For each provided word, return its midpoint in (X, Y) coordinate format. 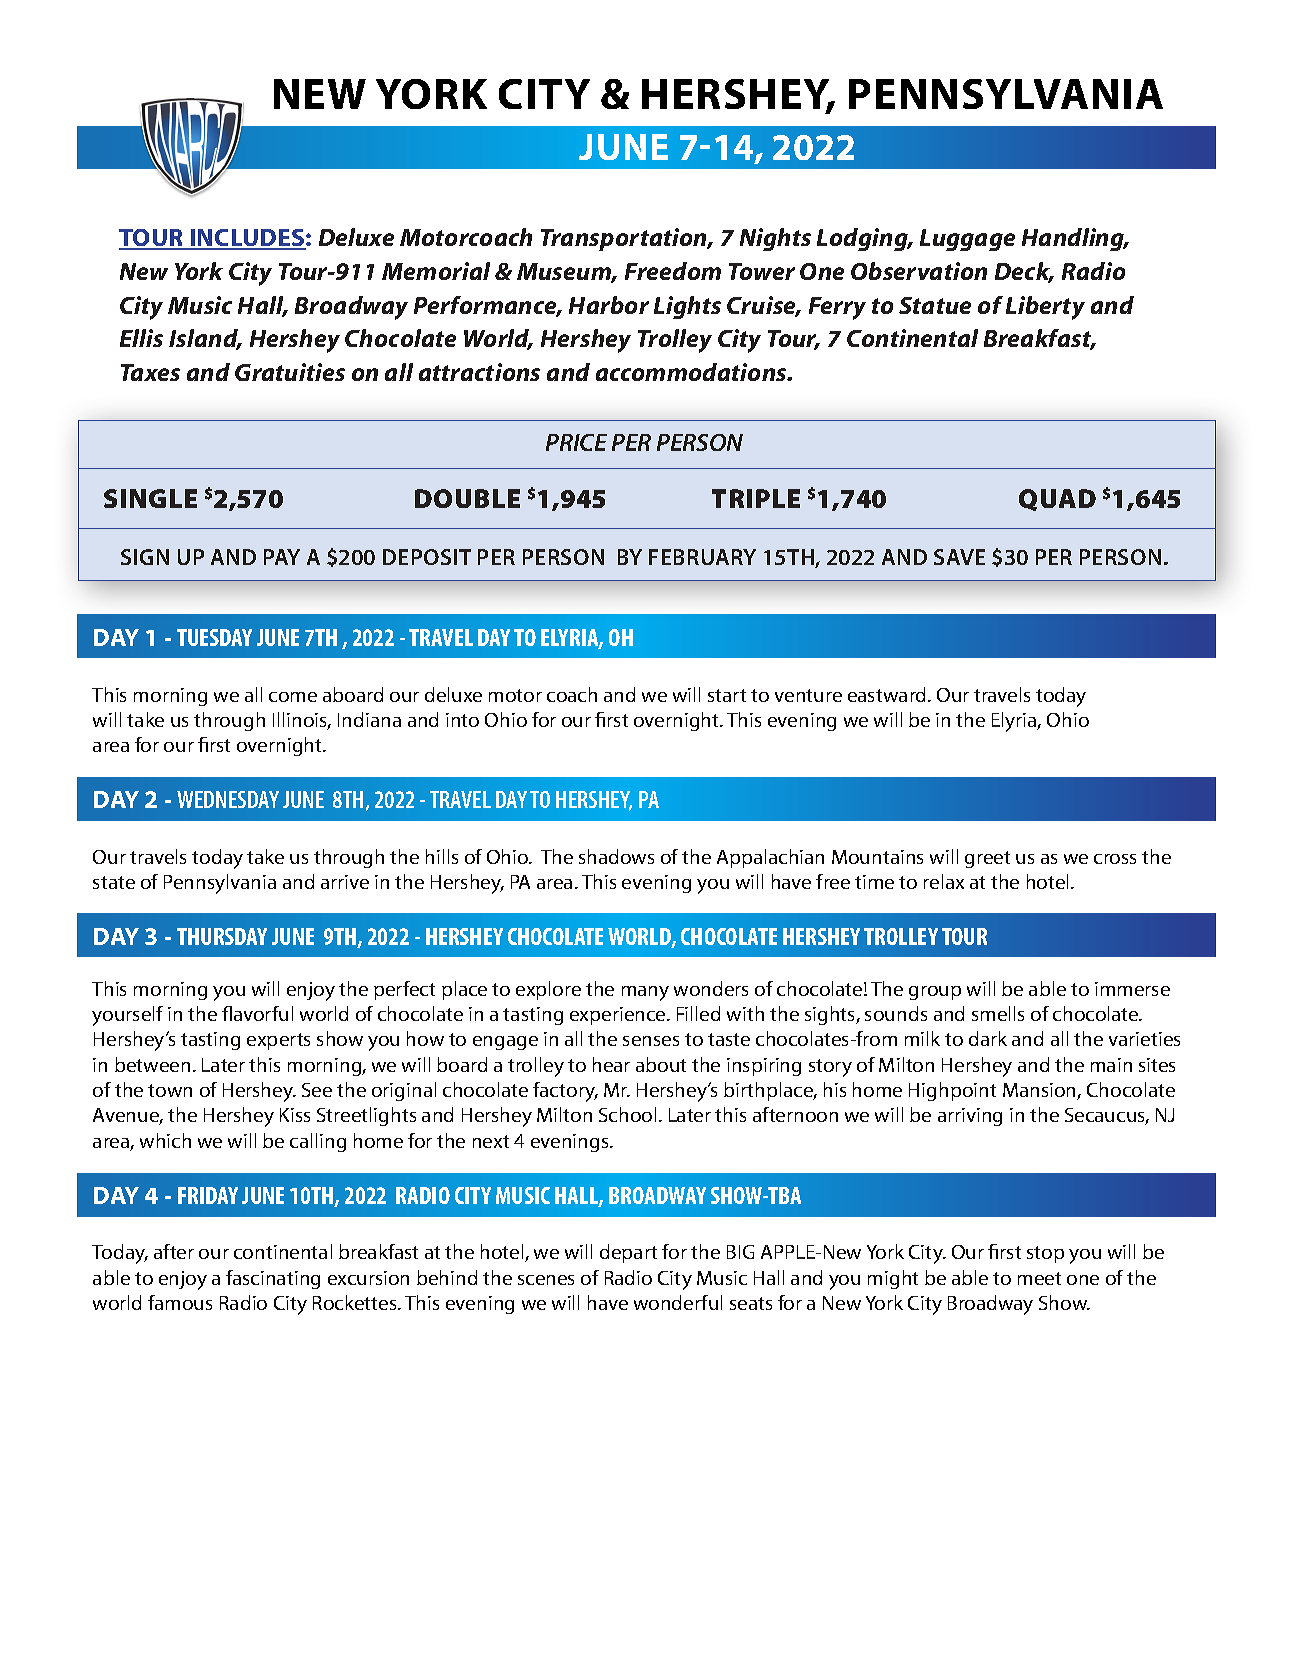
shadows (616, 856)
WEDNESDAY (228, 799)
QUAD (1057, 500)
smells (998, 1013)
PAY (282, 557)
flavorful (257, 1013)
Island (205, 339)
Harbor (609, 305)
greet (987, 859)
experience (619, 1016)
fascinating (273, 1279)
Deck (1024, 272)
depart (628, 1253)
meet (1039, 1278)
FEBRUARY (702, 557)
